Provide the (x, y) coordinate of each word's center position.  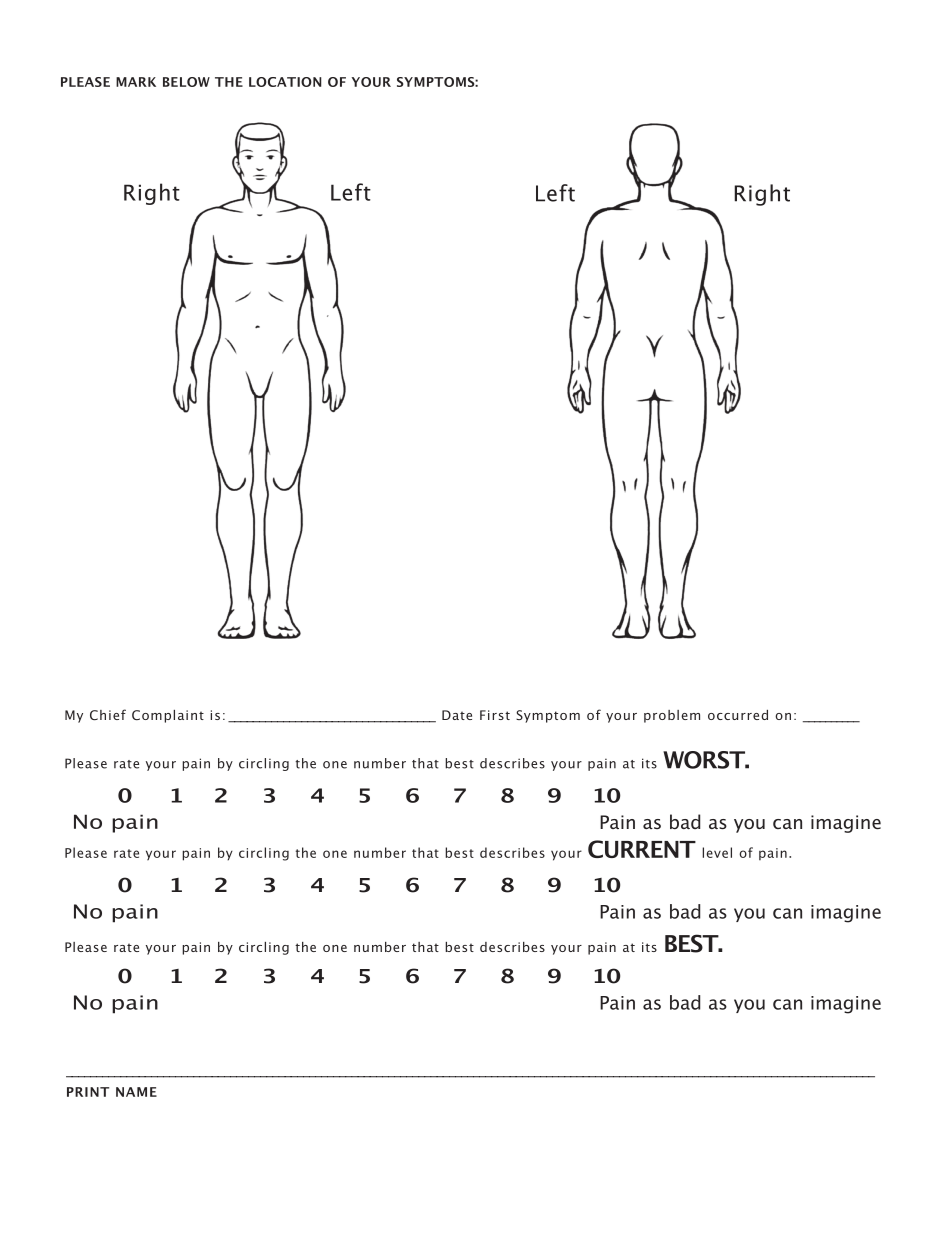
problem (672, 716)
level (717, 852)
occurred (738, 715)
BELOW (186, 82)
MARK (136, 82)
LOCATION (285, 82)
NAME (136, 1092)
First (495, 715)
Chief (108, 714)
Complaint (168, 716)
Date (457, 715)
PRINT (88, 1092)
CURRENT (642, 849)
